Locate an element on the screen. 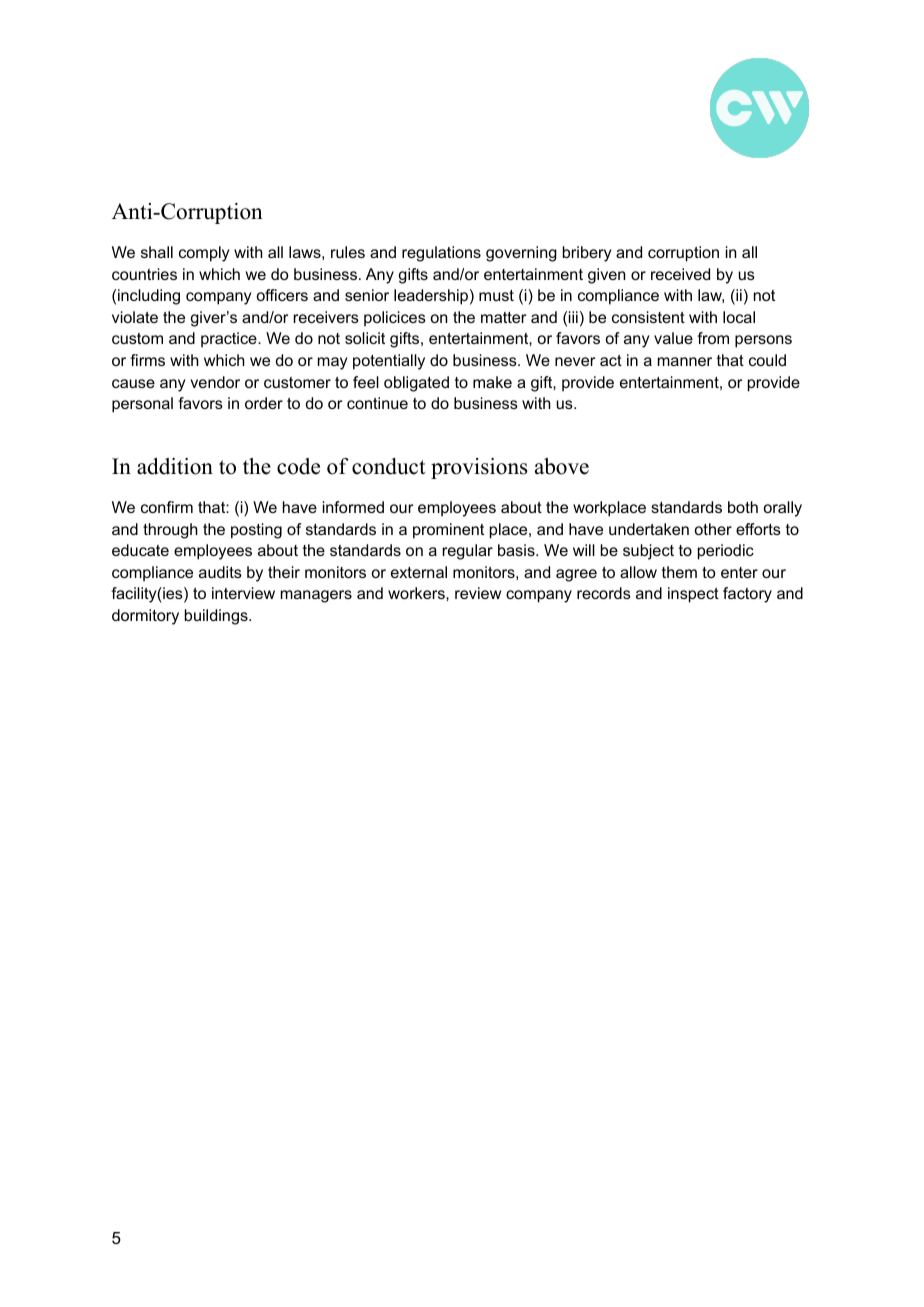 This screenshot has height=1307, width=924. manner is located at coordinates (685, 361).
